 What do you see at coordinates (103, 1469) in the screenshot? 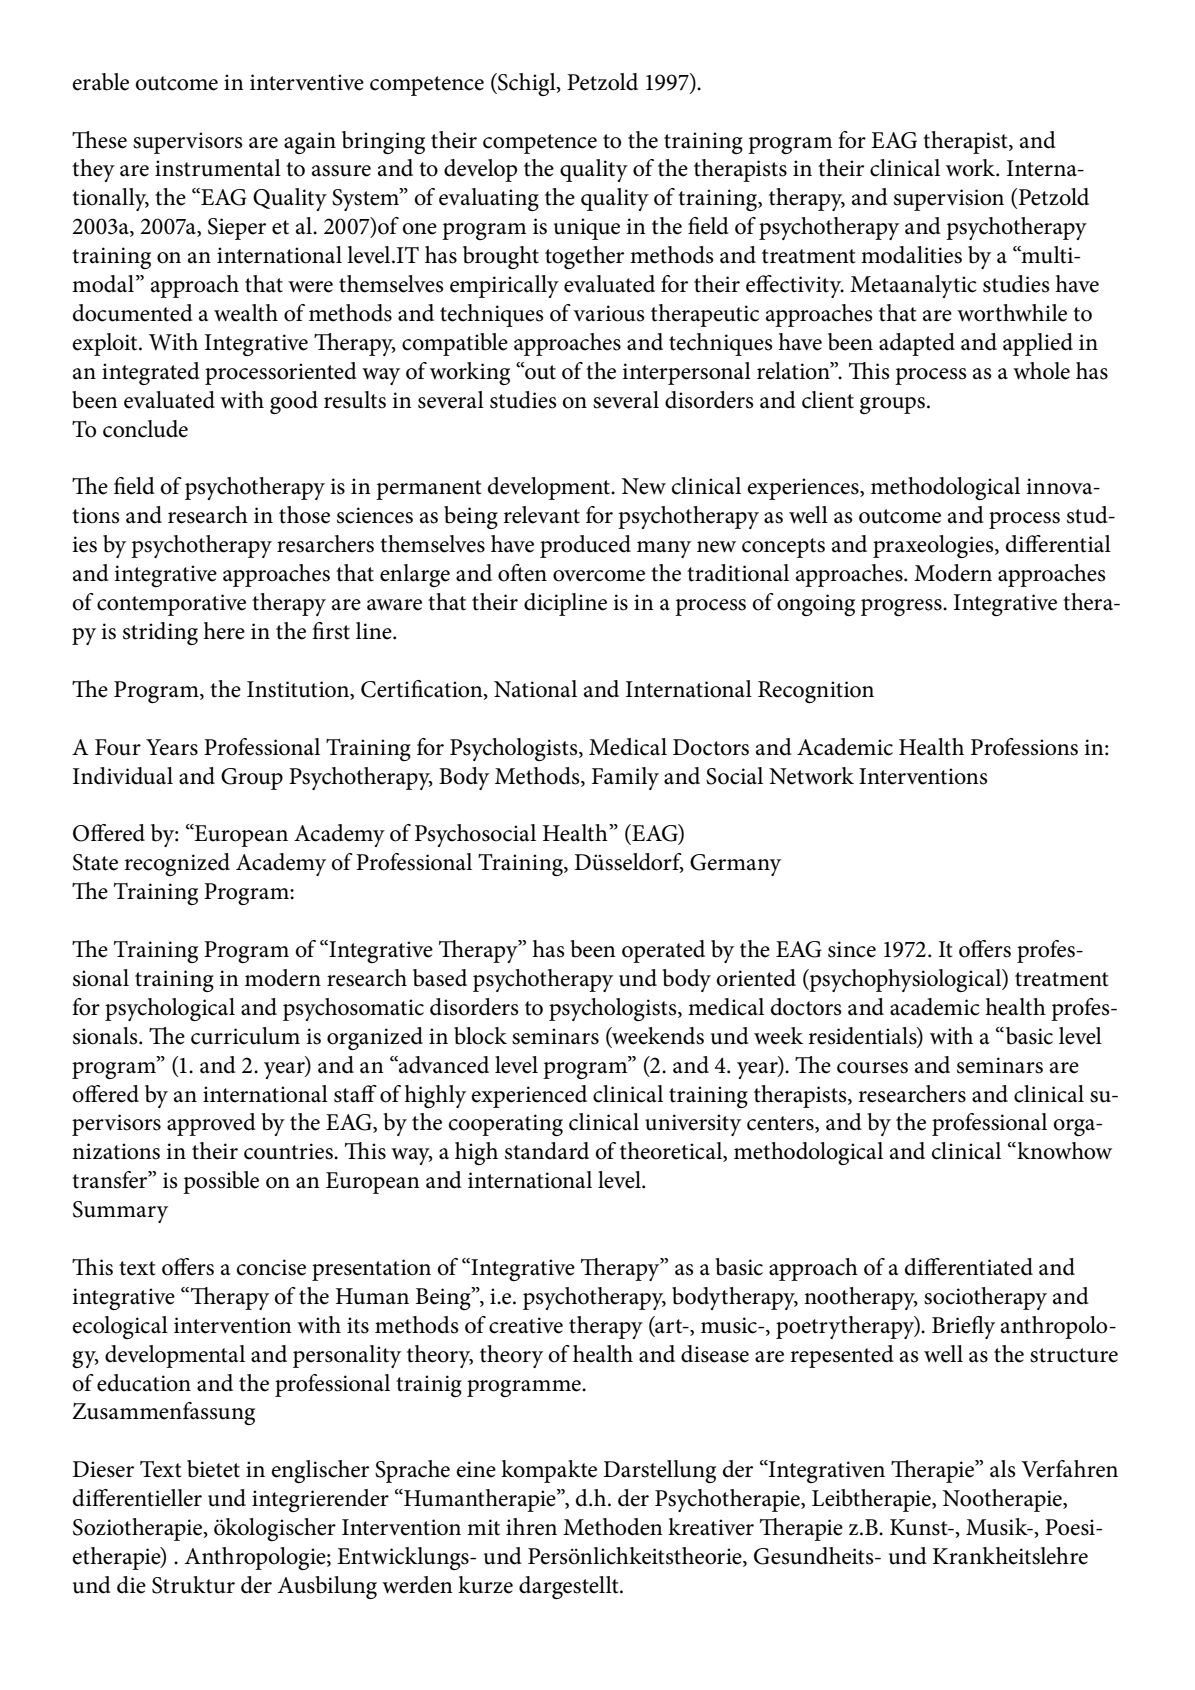
I see `Dieser` at bounding box center [103, 1469].
